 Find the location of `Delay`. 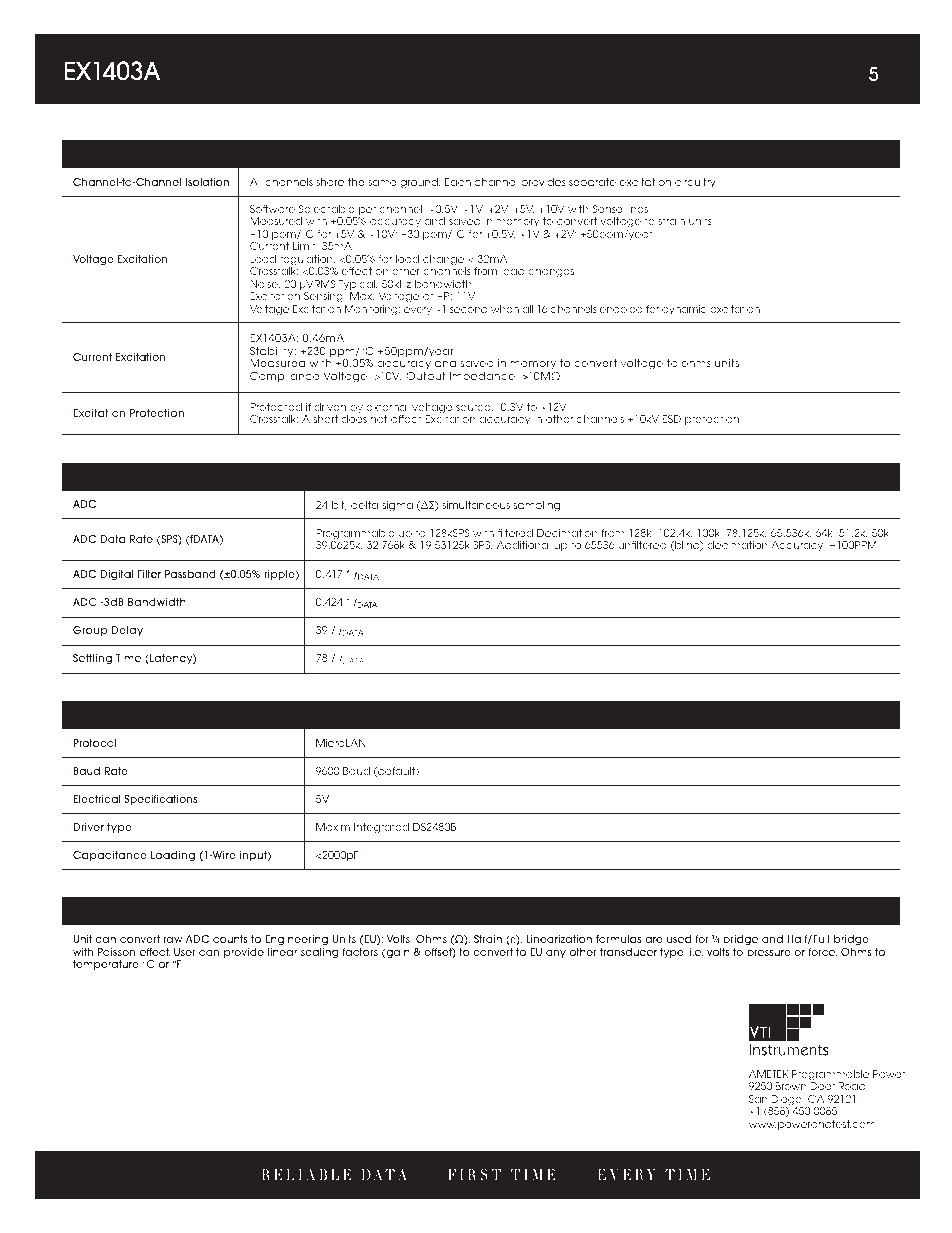

Delay is located at coordinates (127, 631).
